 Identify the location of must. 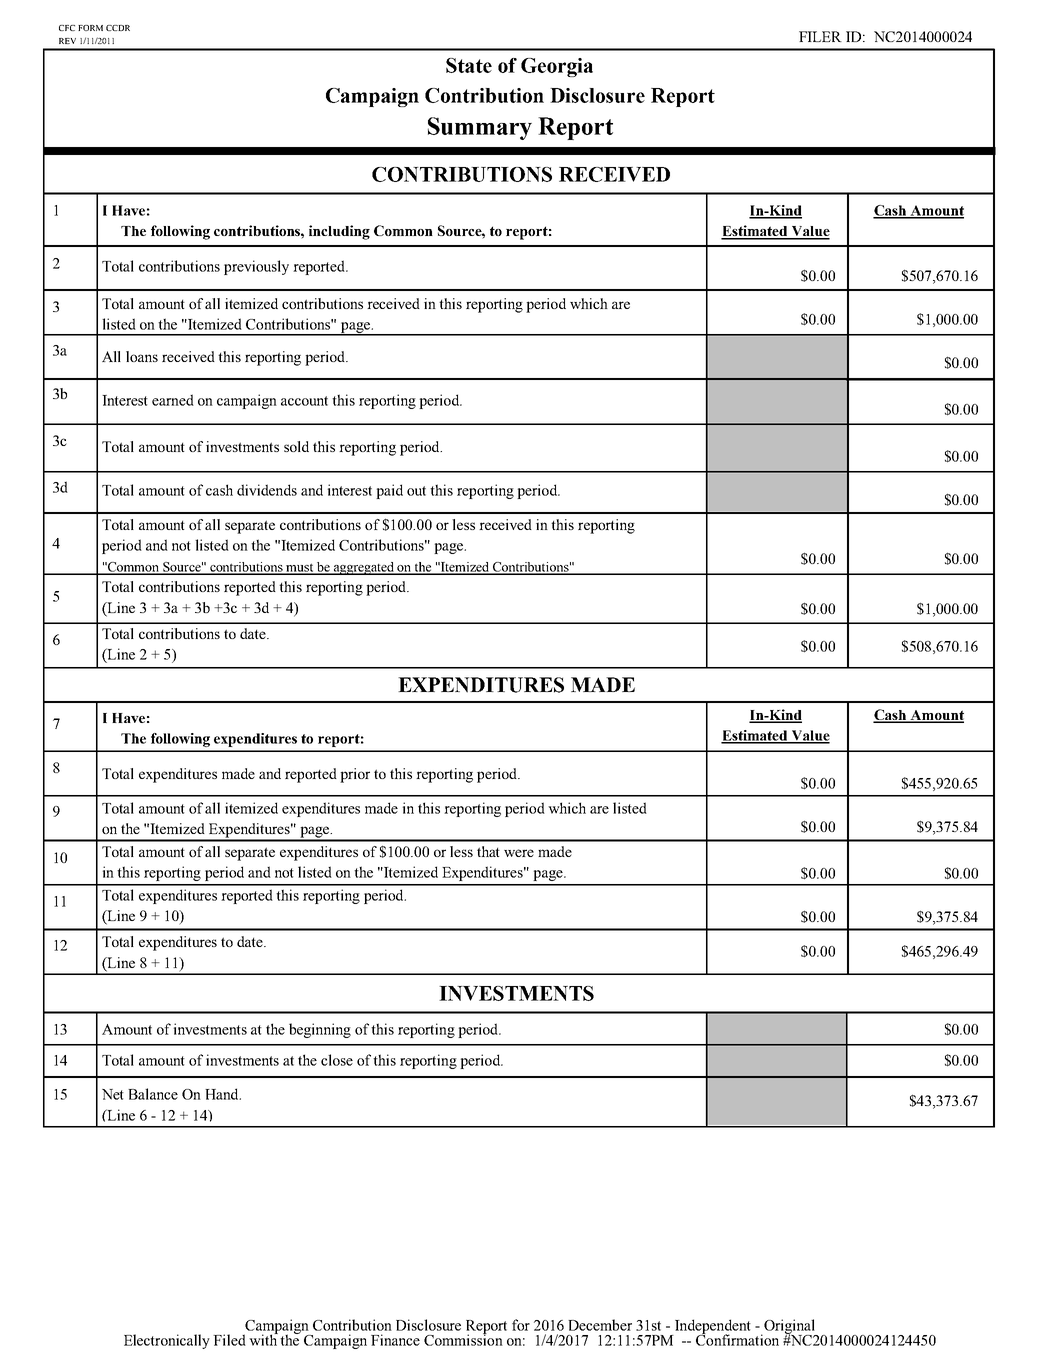
(300, 569).
